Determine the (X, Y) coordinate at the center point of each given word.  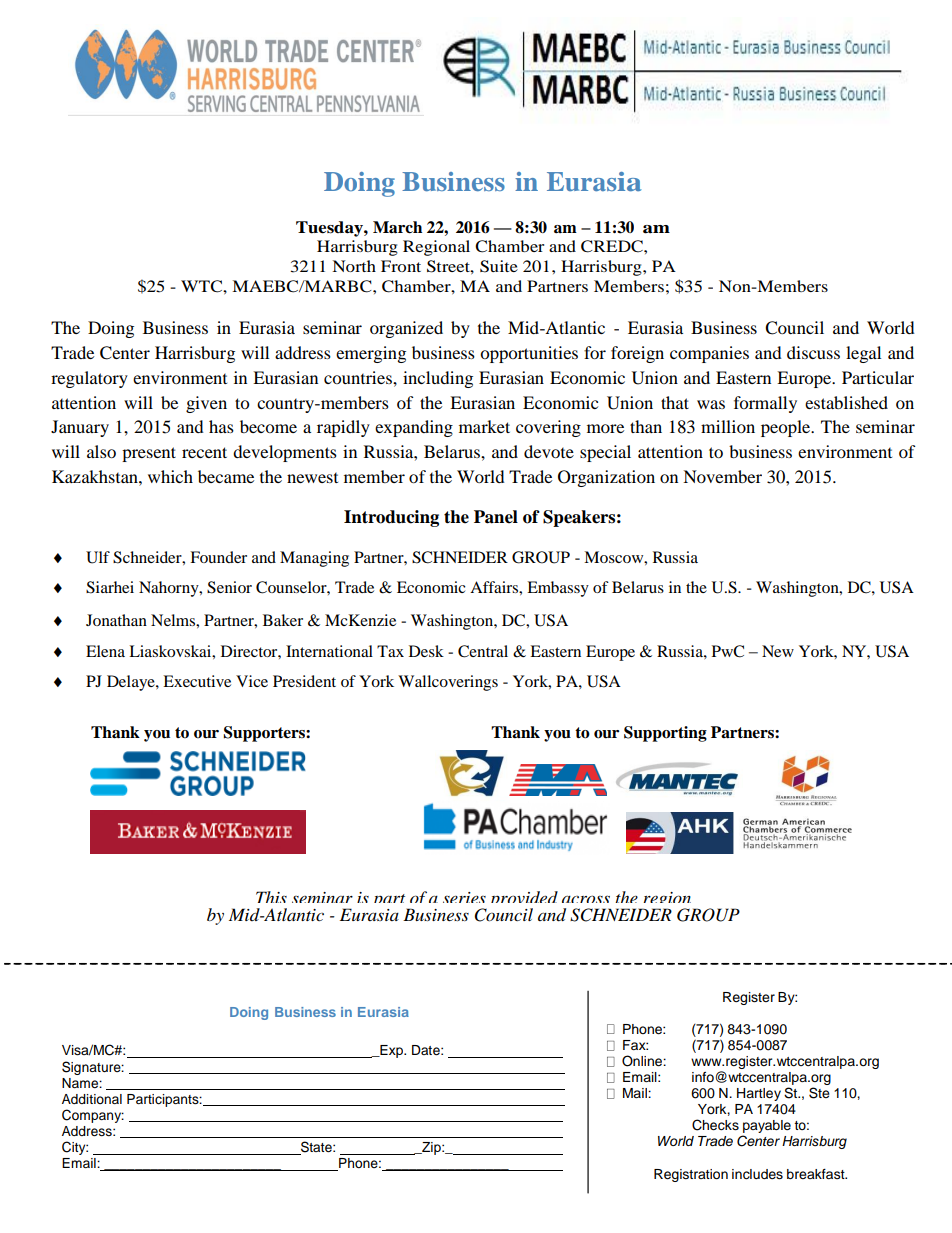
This (271, 897)
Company (93, 1116)
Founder (218, 557)
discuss (813, 352)
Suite (499, 266)
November (722, 476)
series (464, 897)
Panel (496, 517)
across (586, 899)
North (354, 266)
